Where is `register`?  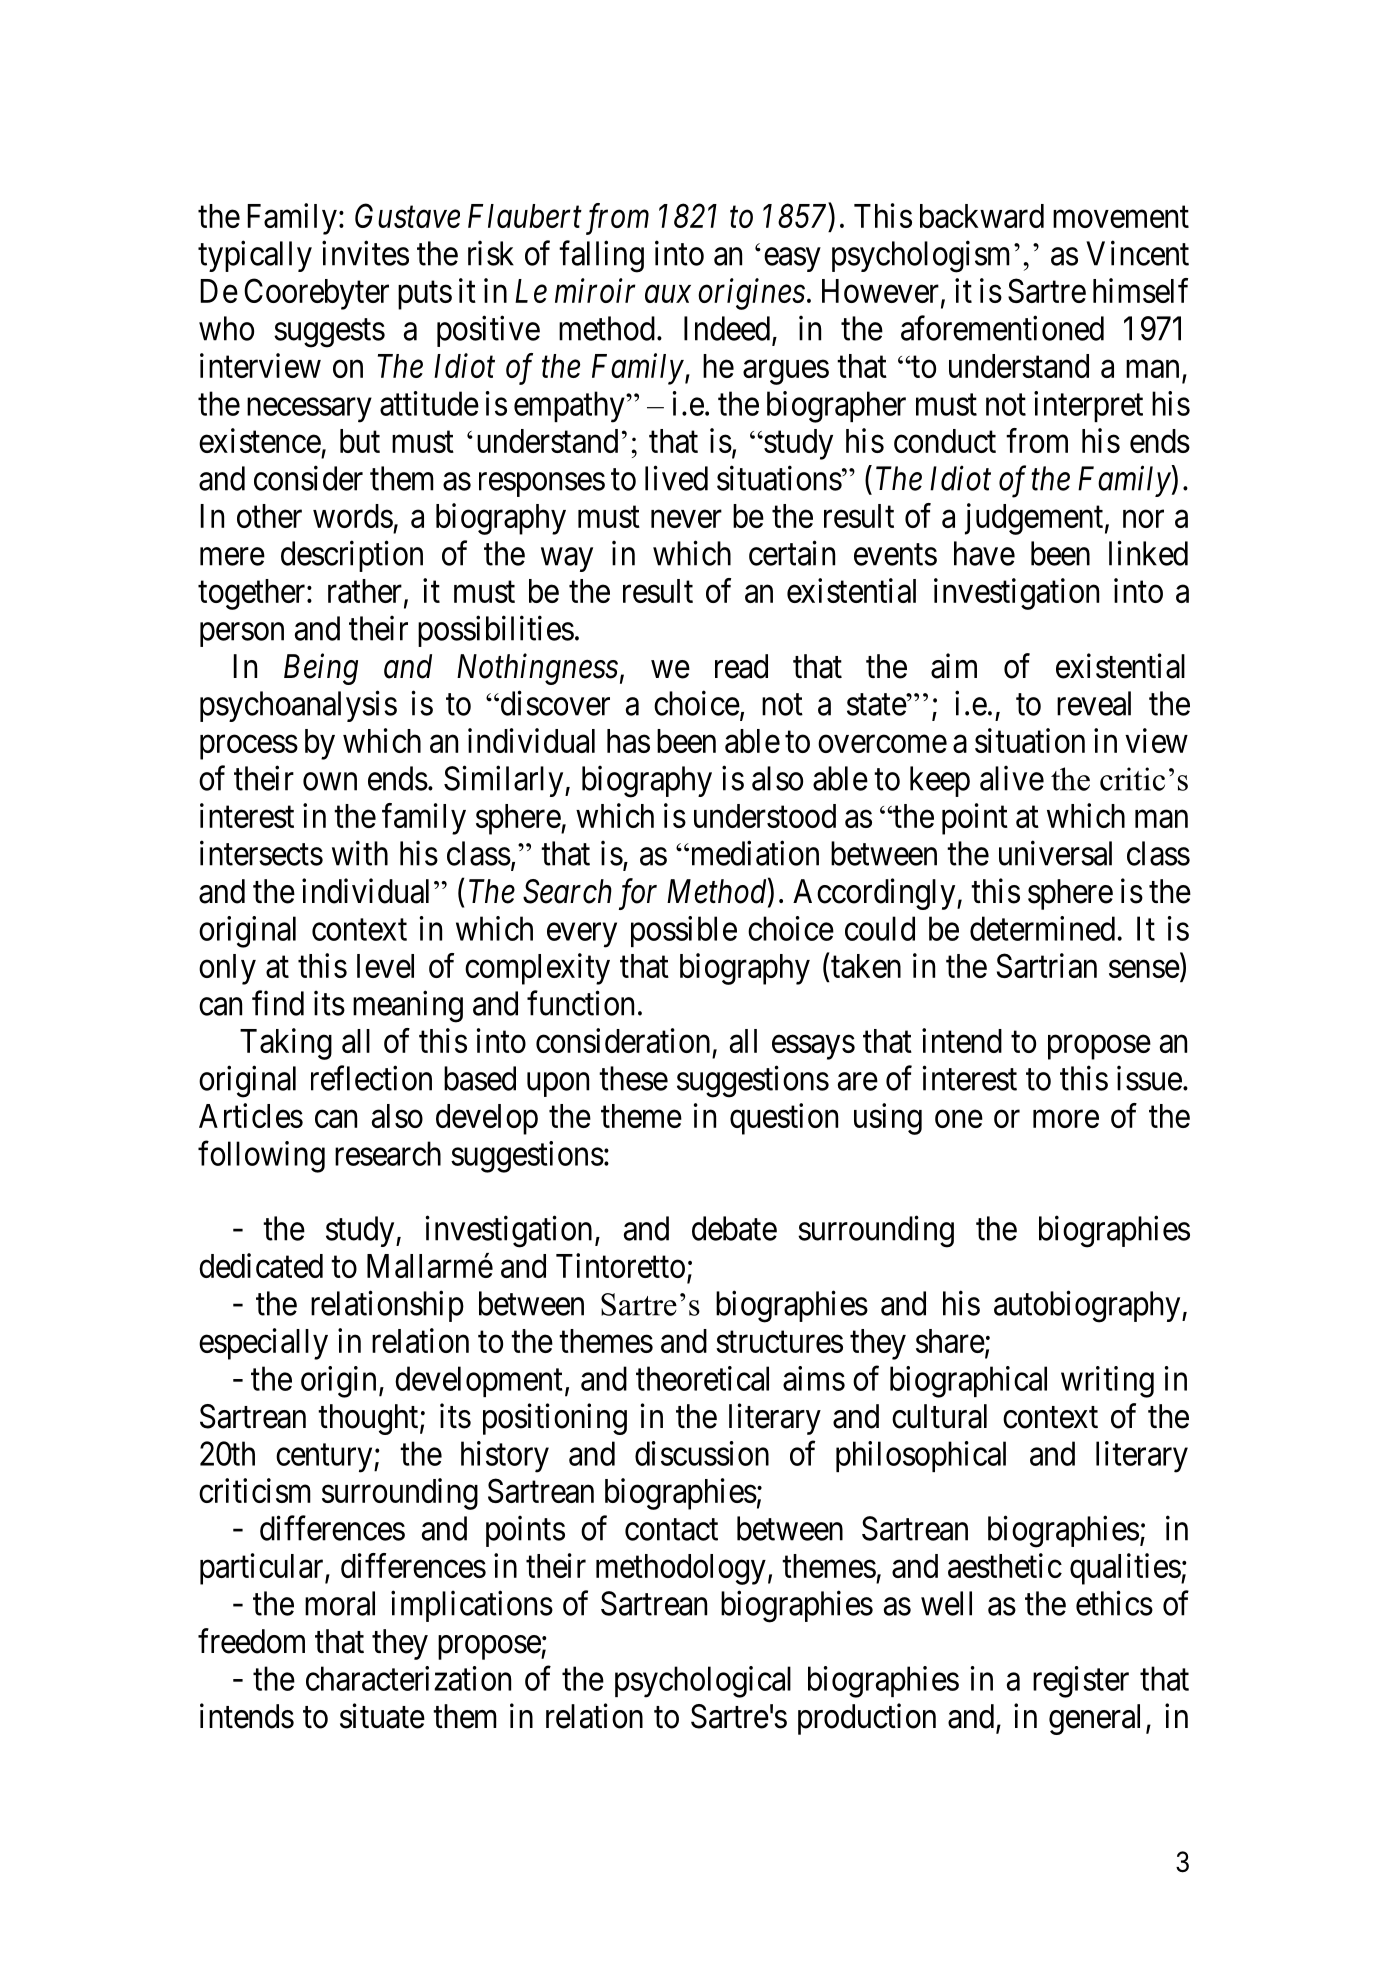
register is located at coordinates (1081, 1682).
